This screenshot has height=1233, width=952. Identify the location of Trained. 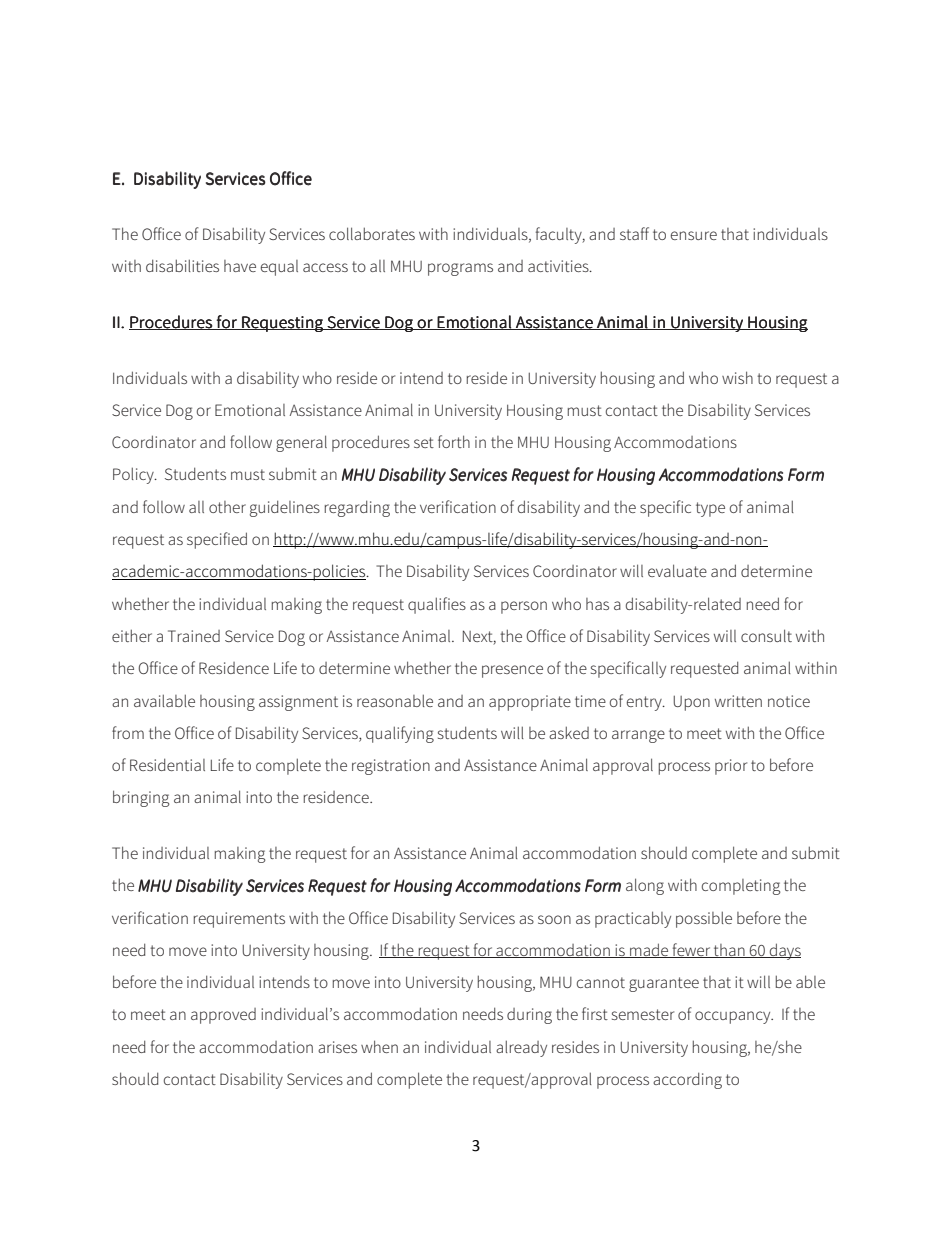
(194, 636).
